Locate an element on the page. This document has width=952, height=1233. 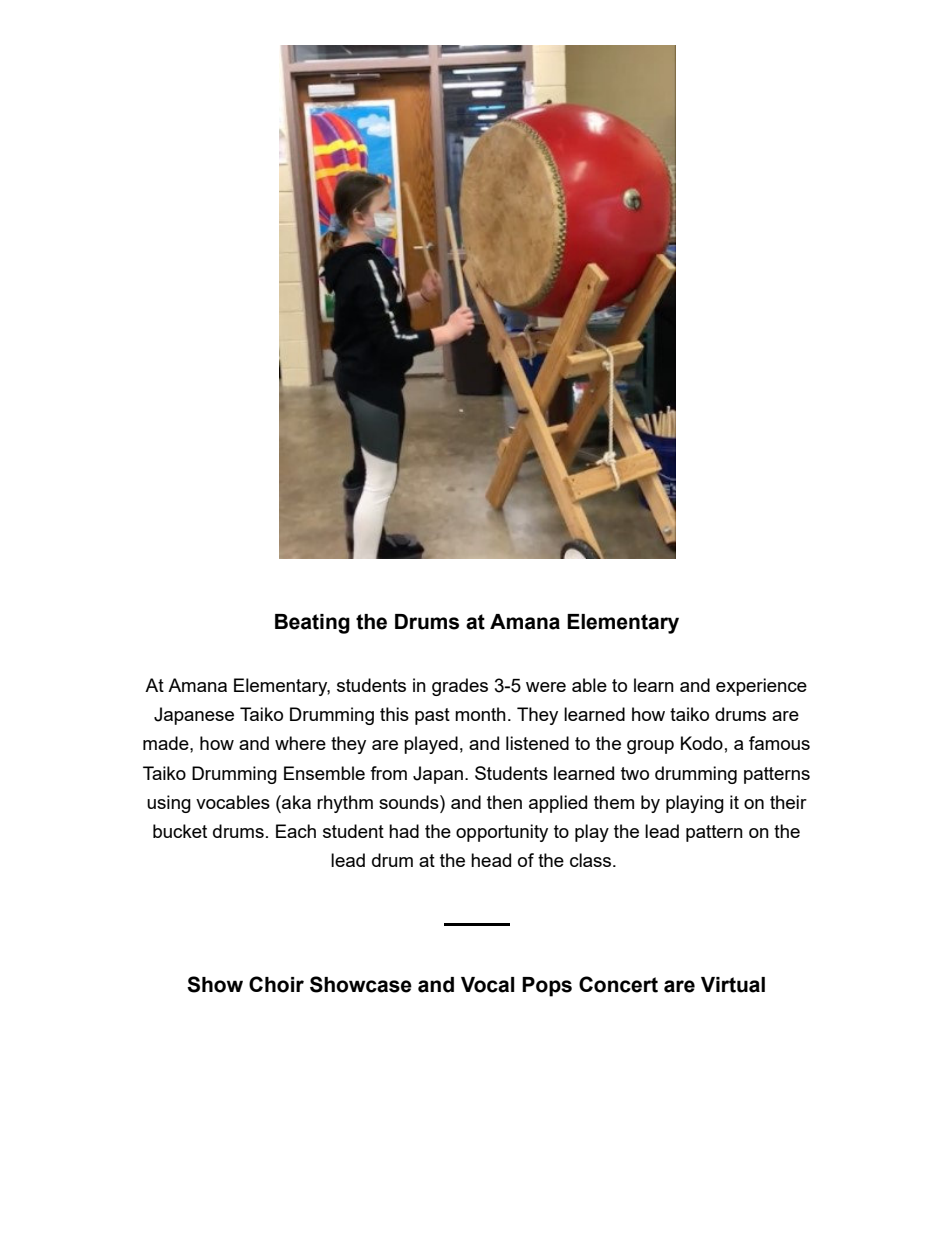
Virtual is located at coordinates (733, 985).
